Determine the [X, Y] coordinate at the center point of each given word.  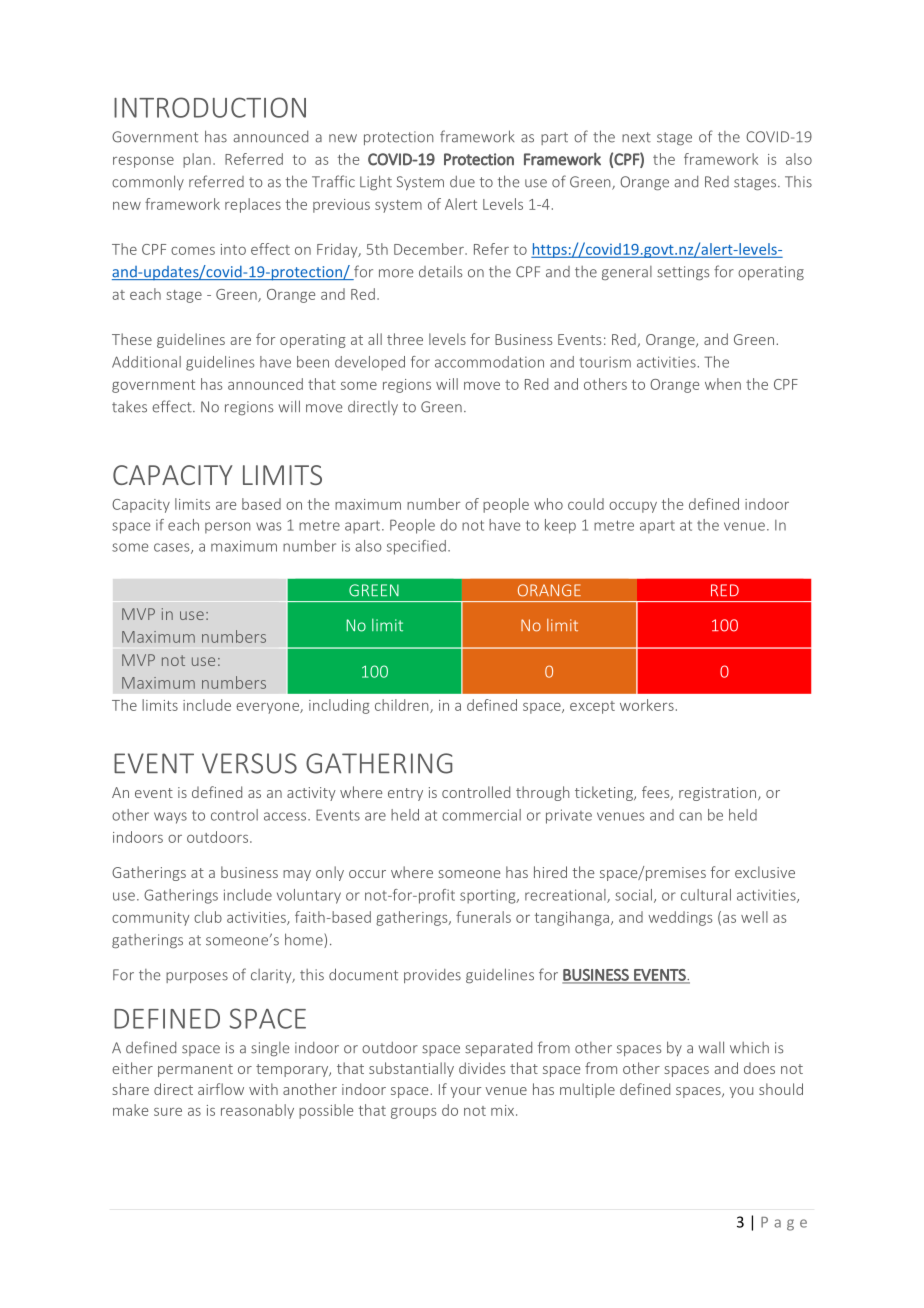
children [403, 706]
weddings [680, 918]
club [208, 917]
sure [168, 1112]
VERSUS [249, 763]
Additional [146, 362]
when [723, 384]
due [462, 182]
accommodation [489, 362]
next [636, 137]
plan [197, 160]
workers [647, 705]
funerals [483, 917]
